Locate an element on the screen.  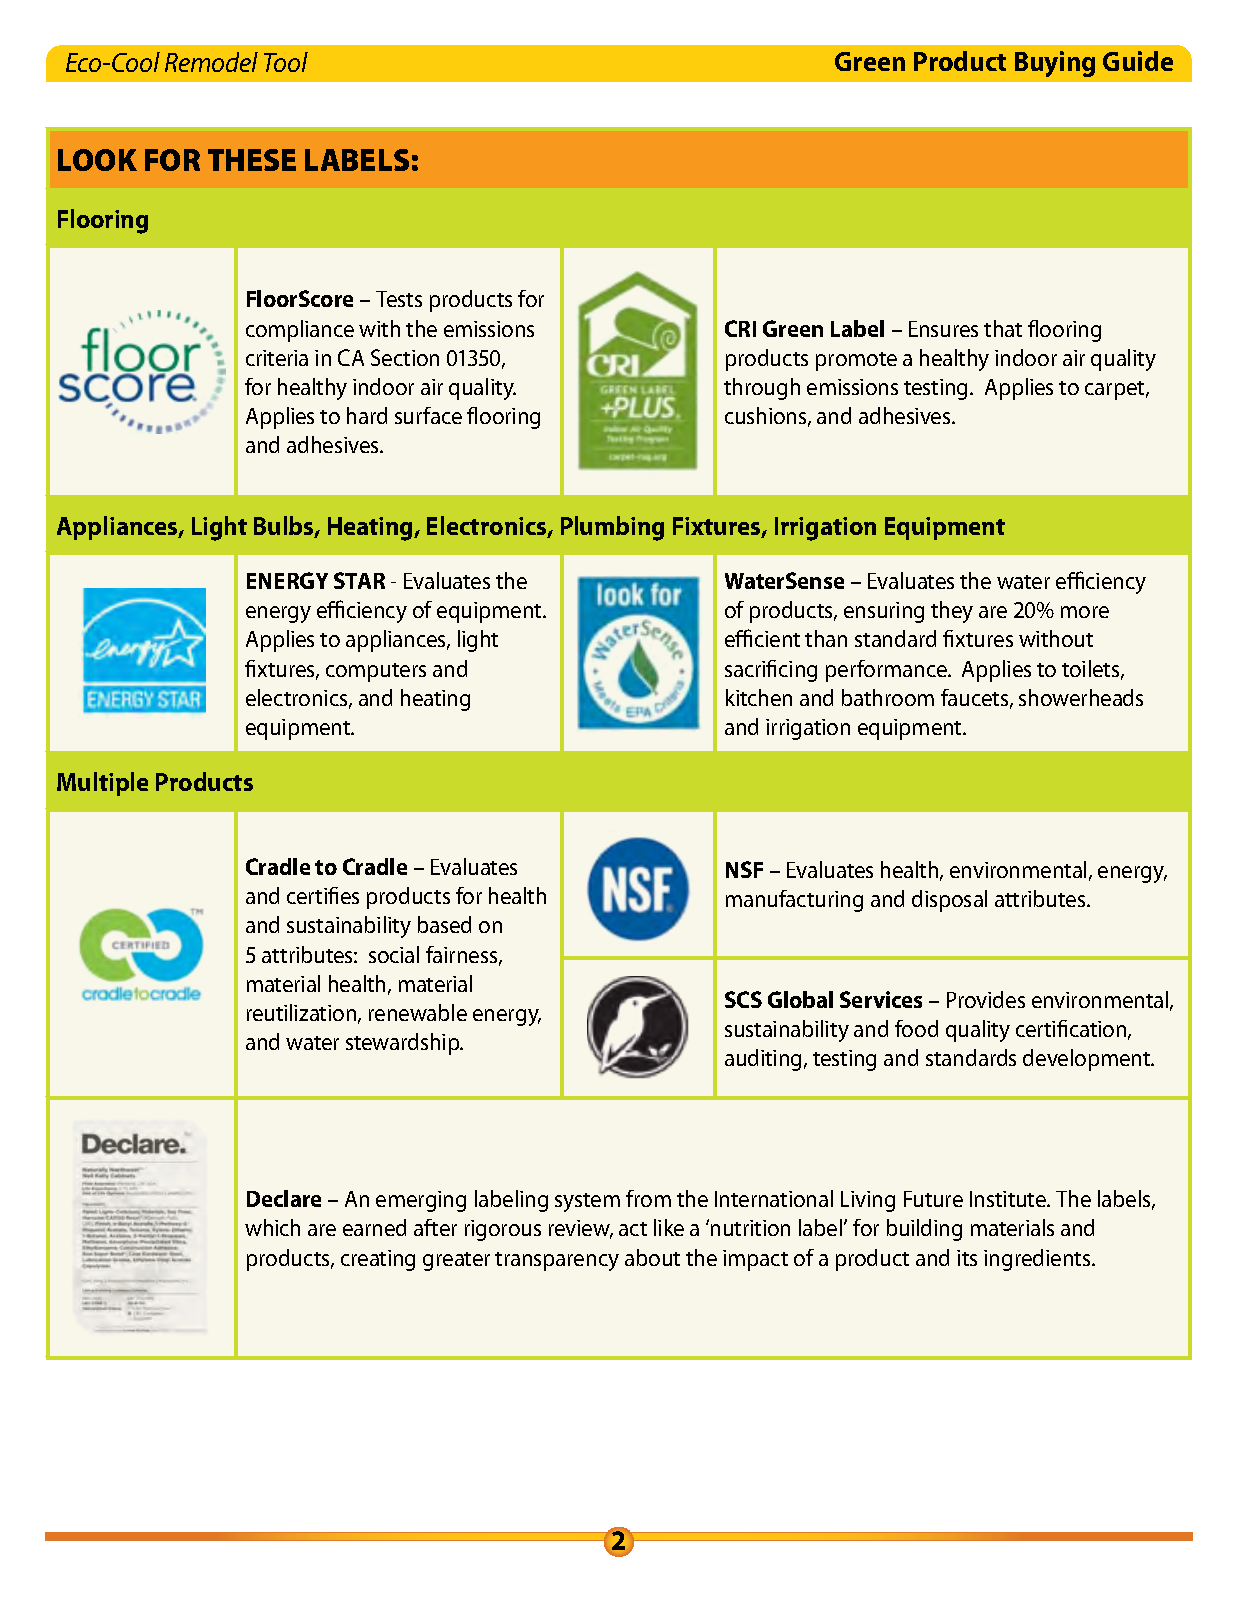
system is located at coordinates (587, 1202).
